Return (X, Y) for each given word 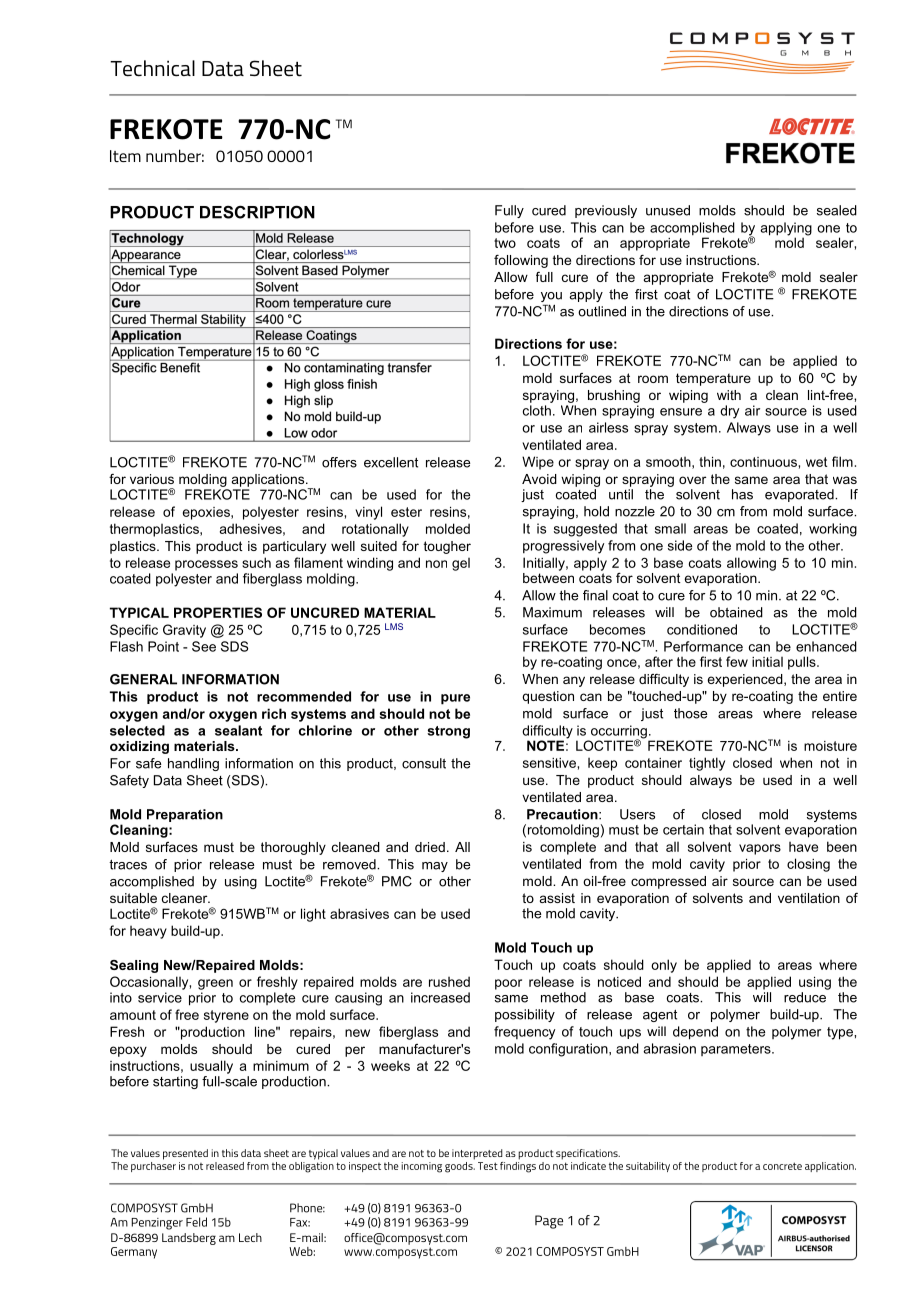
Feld (196, 1222)
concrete (782, 1166)
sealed (837, 210)
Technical (152, 68)
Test (488, 1166)
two (505, 243)
